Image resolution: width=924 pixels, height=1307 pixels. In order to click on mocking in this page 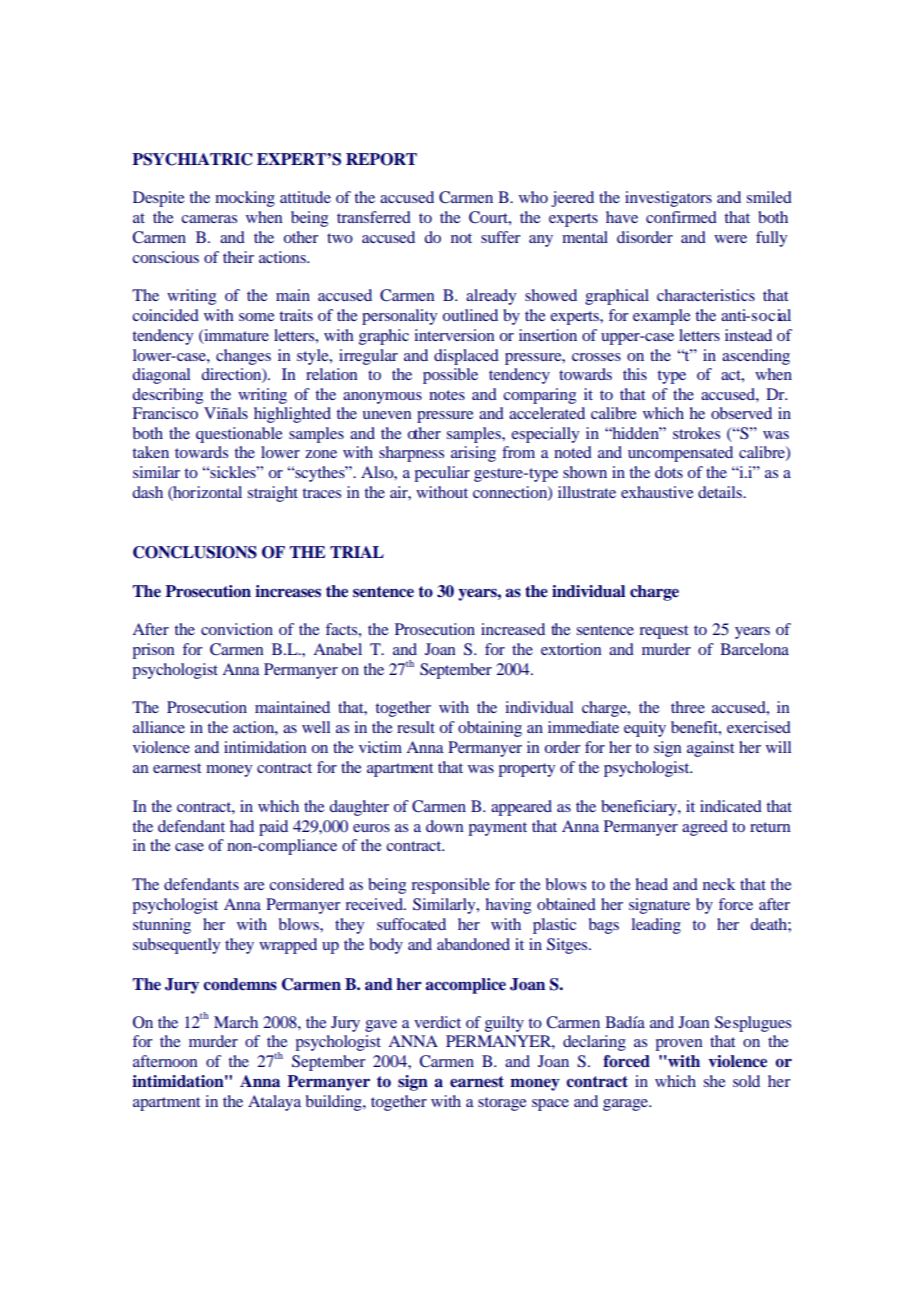, I will do `click(245, 199)`.
